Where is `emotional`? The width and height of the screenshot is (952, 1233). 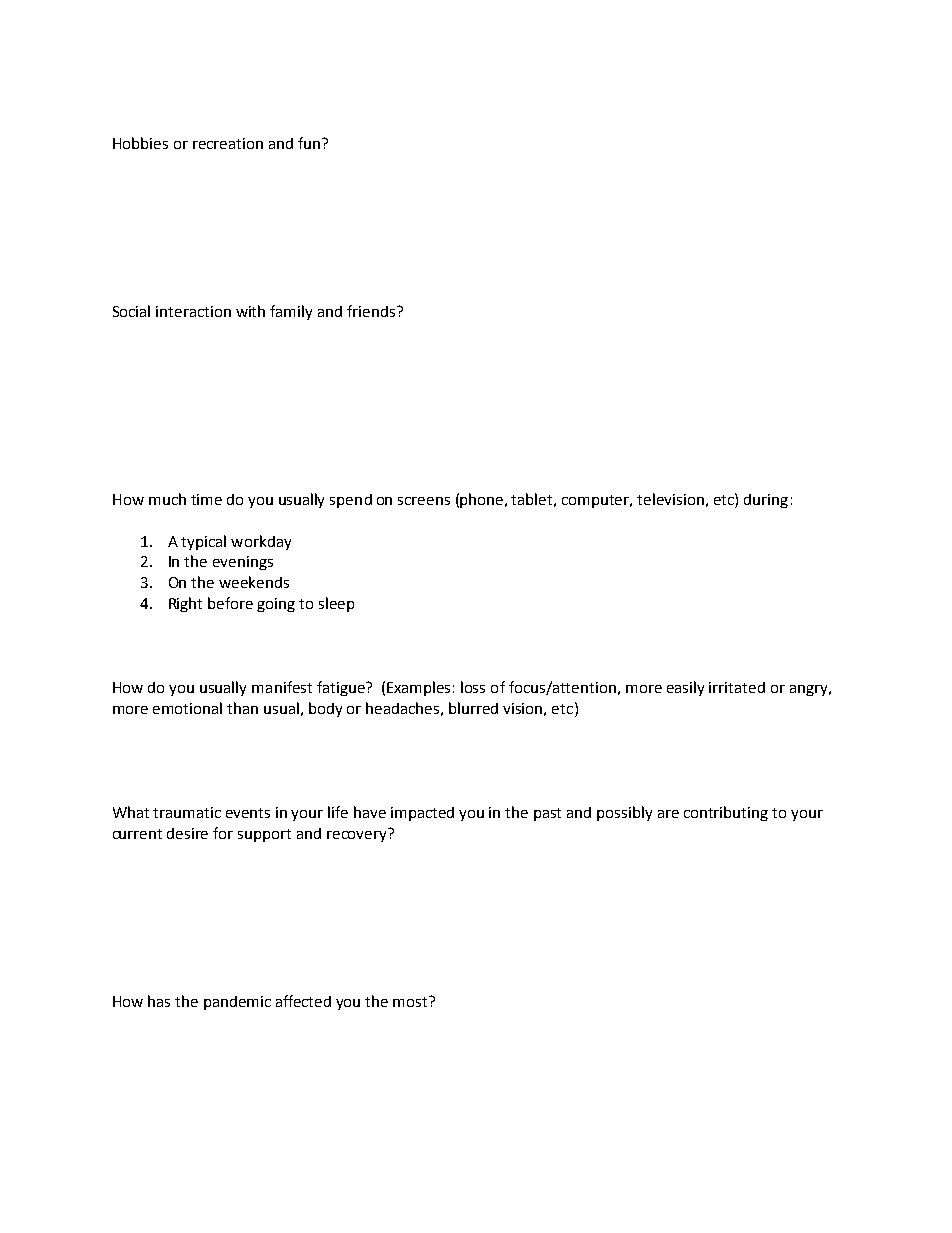 emotional is located at coordinates (187, 708).
